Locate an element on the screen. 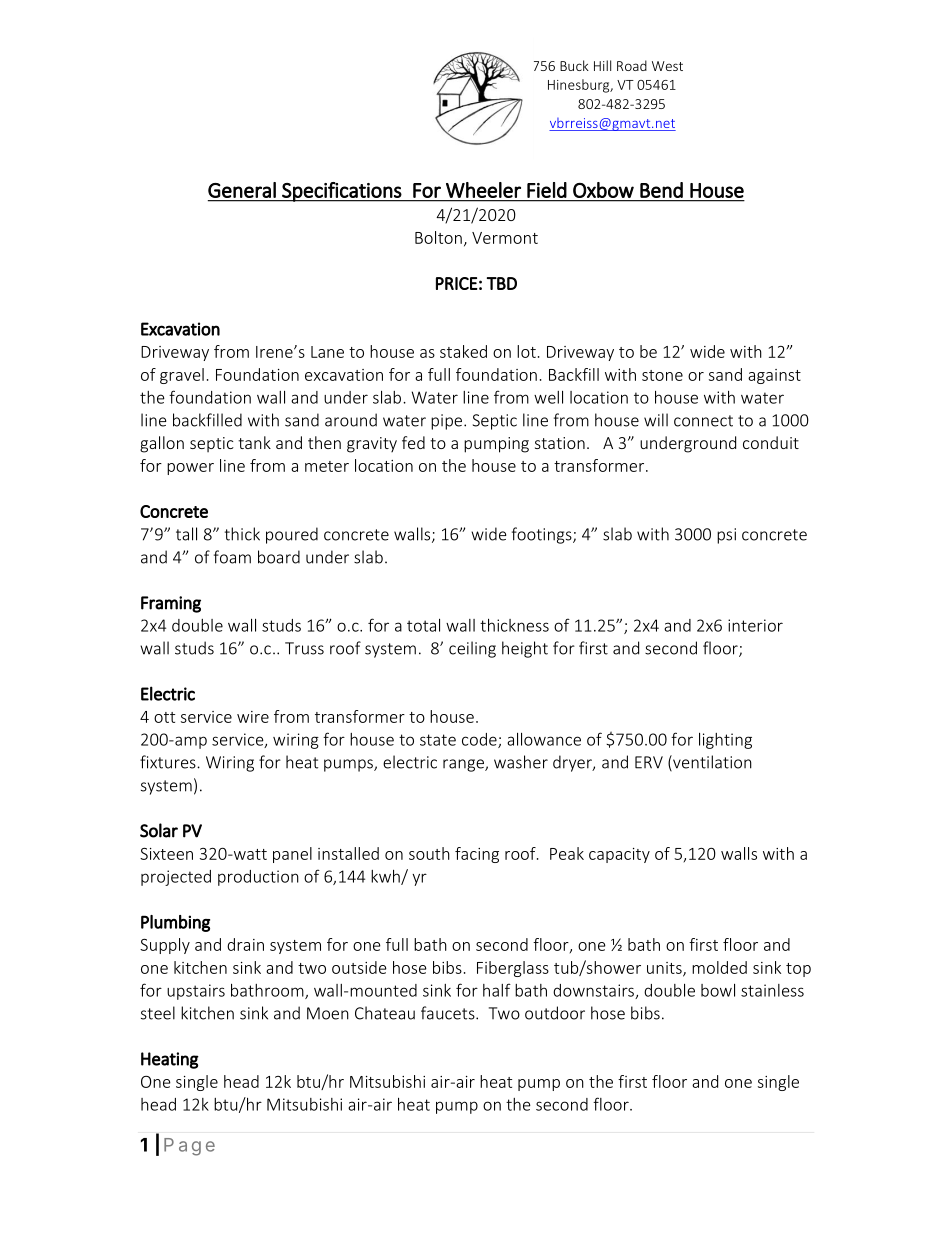 This screenshot has height=1233, width=952. lighting is located at coordinates (725, 741).
